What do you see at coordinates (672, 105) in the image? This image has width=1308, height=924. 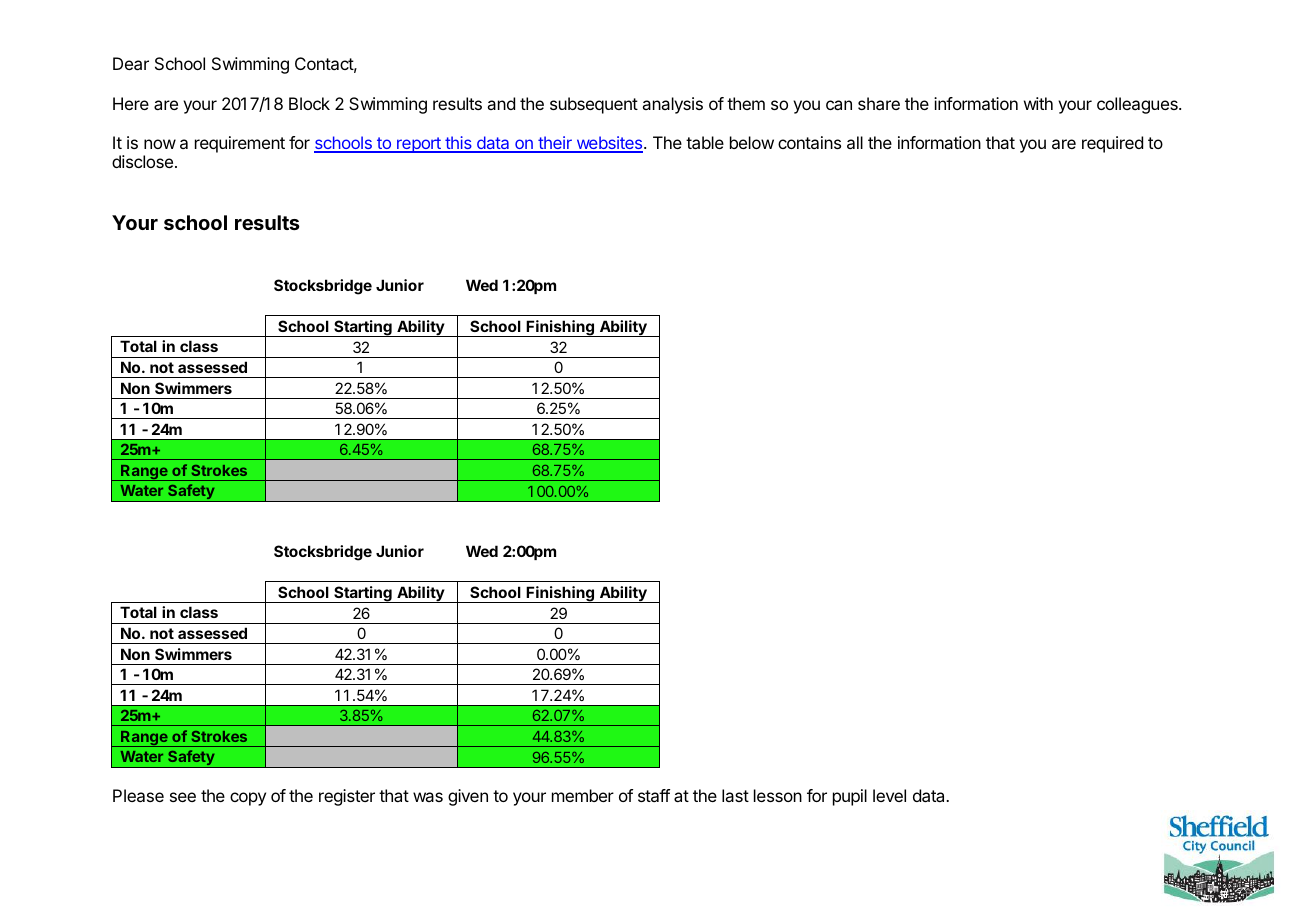 I see `analysis` at bounding box center [672, 105].
